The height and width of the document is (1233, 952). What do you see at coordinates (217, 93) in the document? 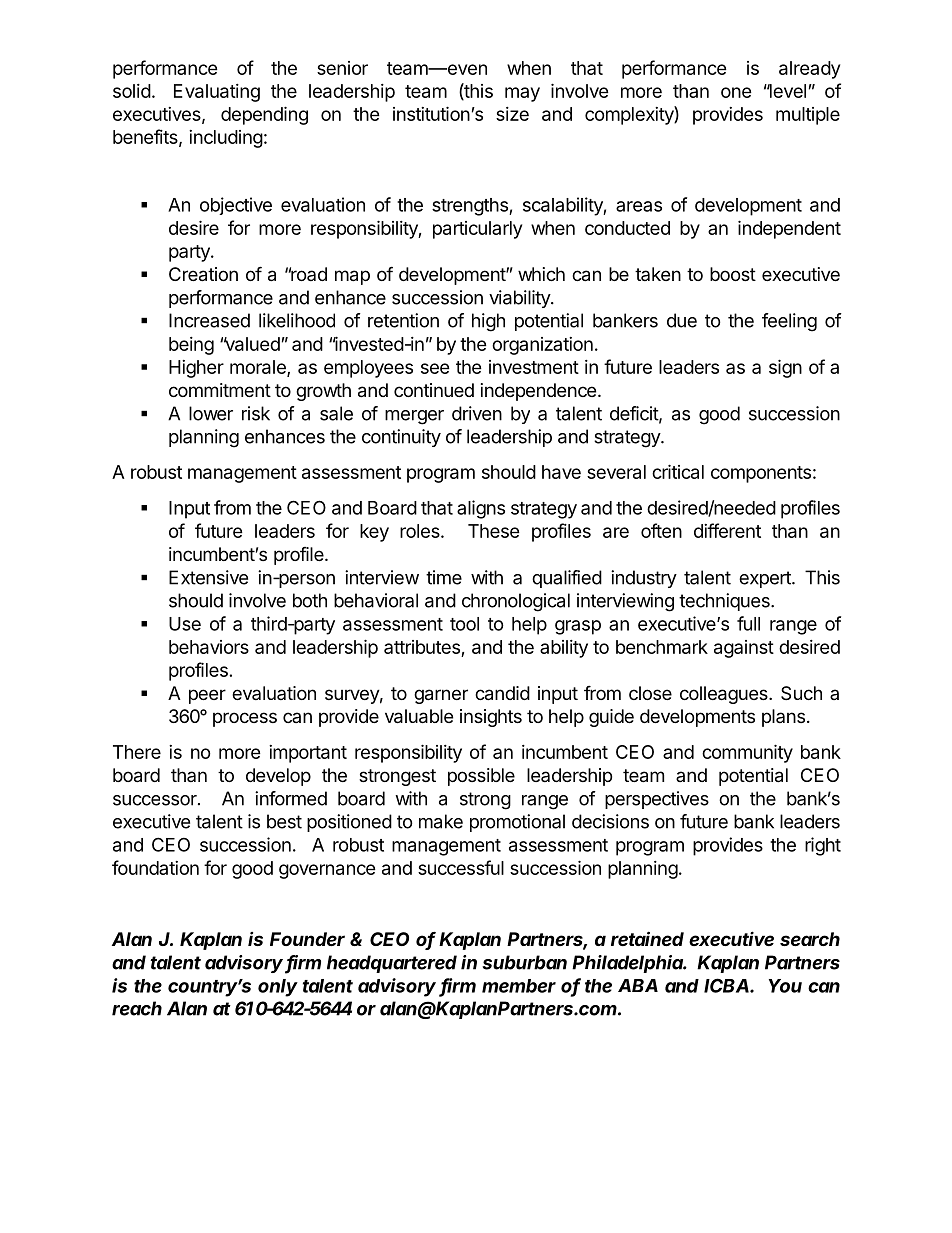
I see `Evaluating` at bounding box center [217, 93].
